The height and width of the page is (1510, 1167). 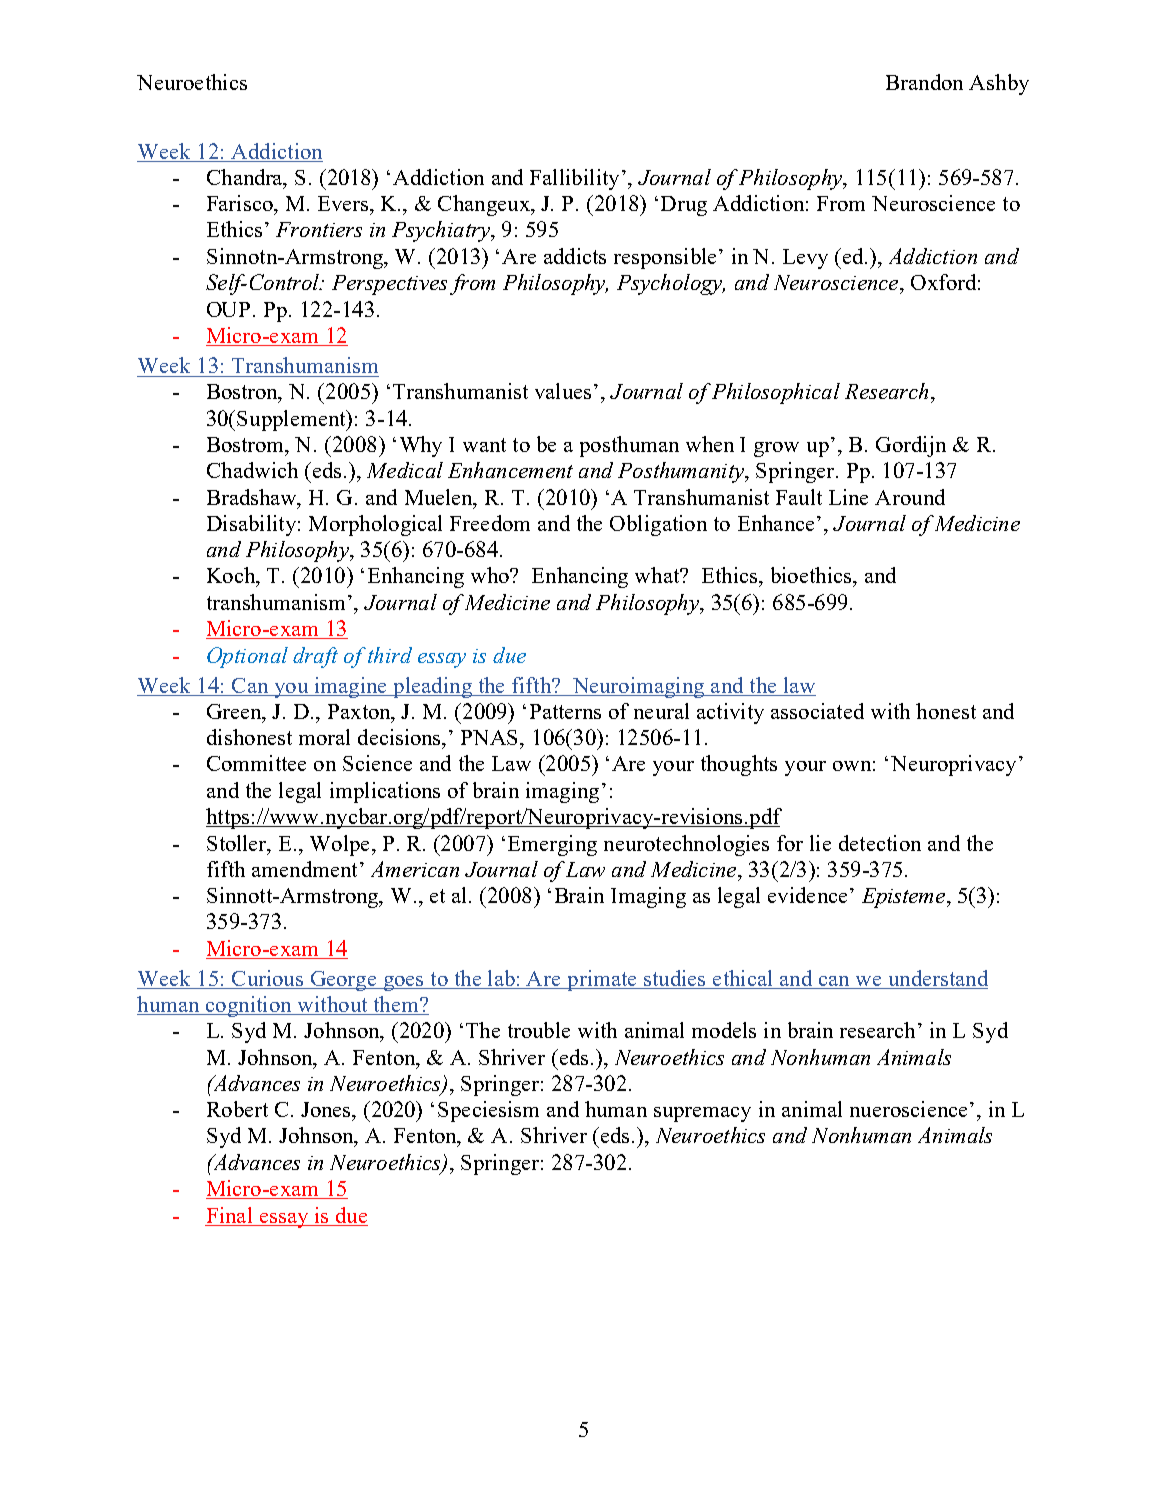 I want to click on Evers, so click(x=343, y=203).
